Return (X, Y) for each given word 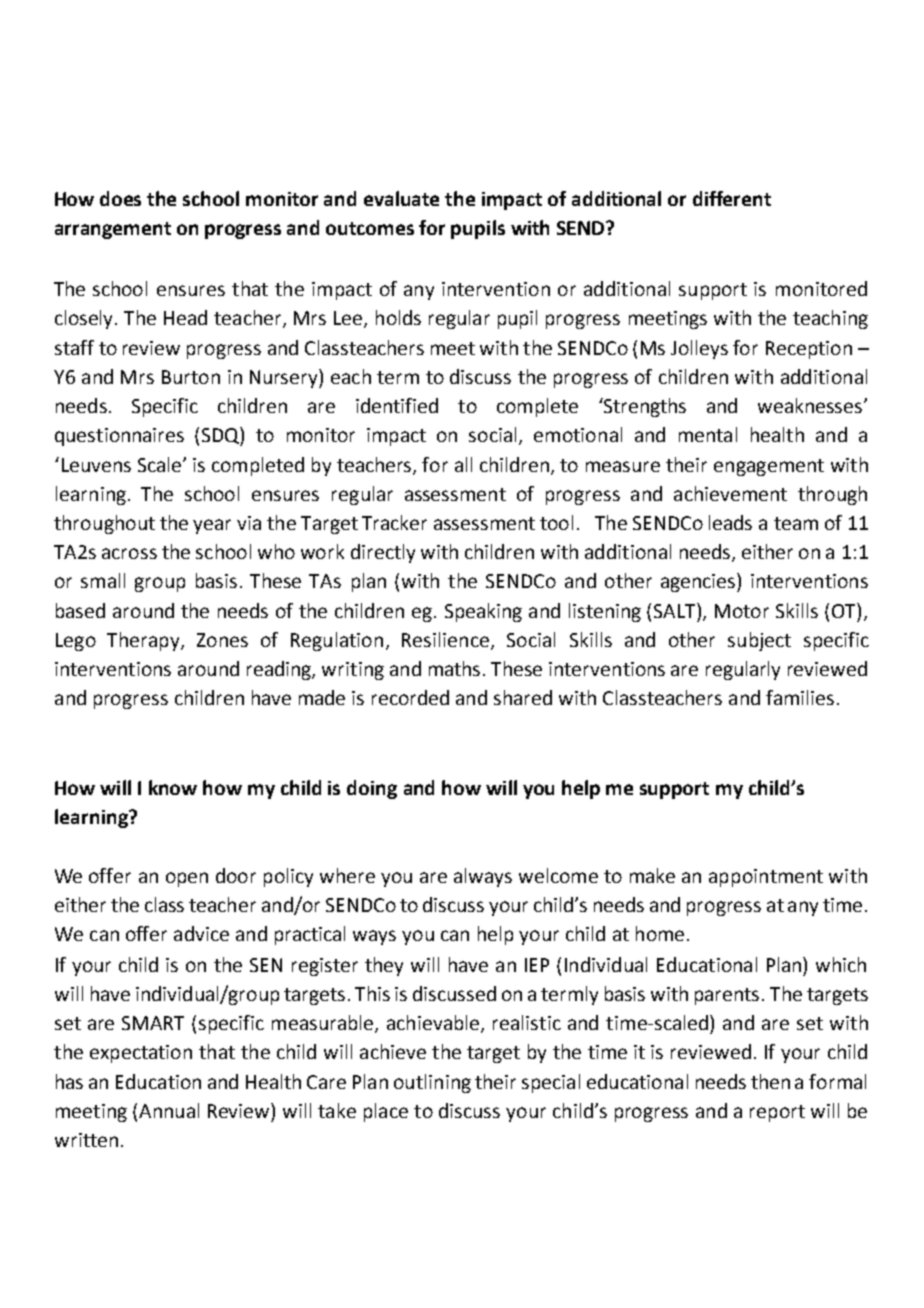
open (187, 879)
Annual (169, 1110)
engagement (769, 467)
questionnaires (119, 437)
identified (397, 405)
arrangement (113, 230)
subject (759, 641)
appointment (766, 878)
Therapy (144, 641)
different (732, 198)
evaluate (401, 198)
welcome (558, 875)
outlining (432, 1083)
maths (454, 668)
